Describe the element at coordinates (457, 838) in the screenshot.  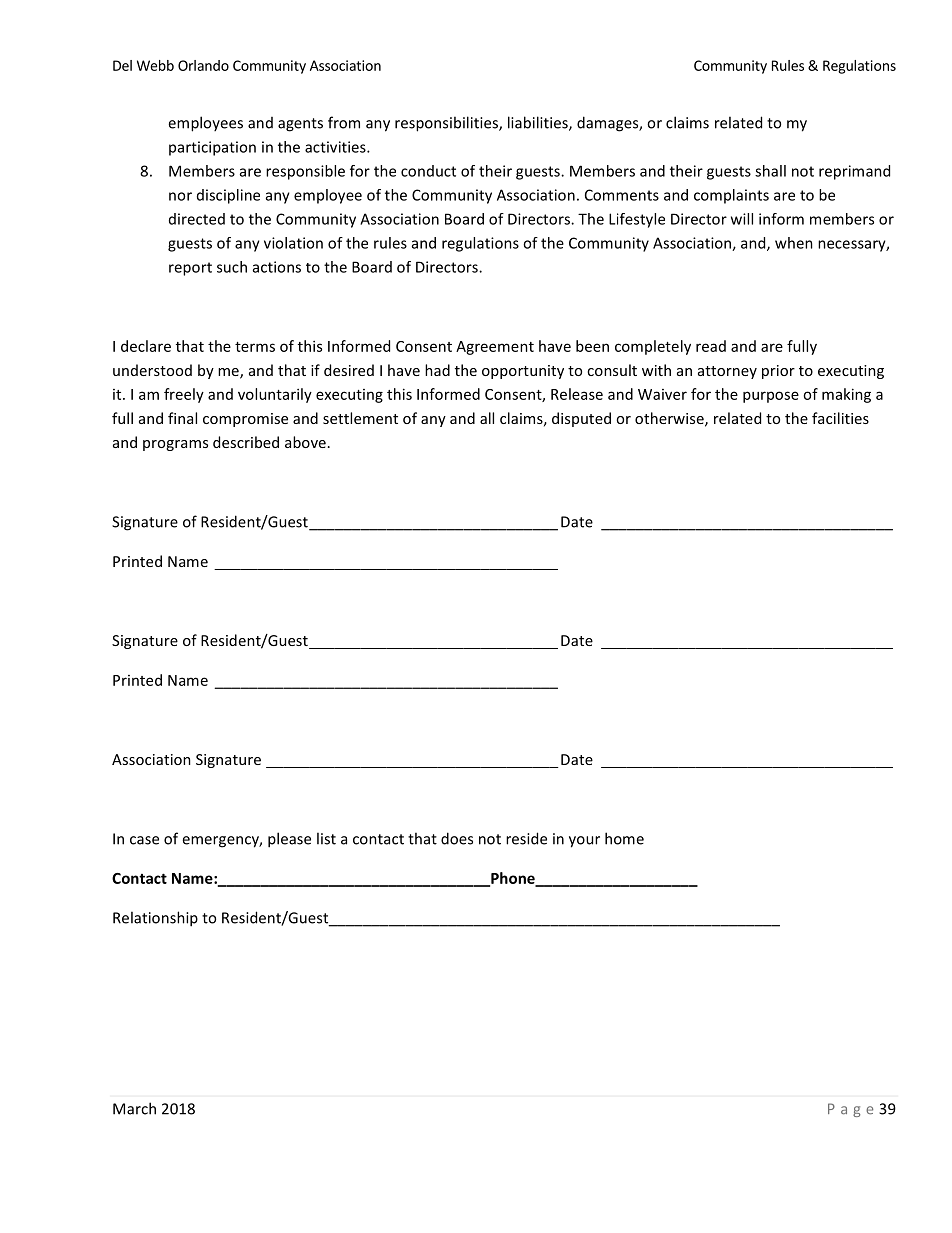
I see `does` at that location.
